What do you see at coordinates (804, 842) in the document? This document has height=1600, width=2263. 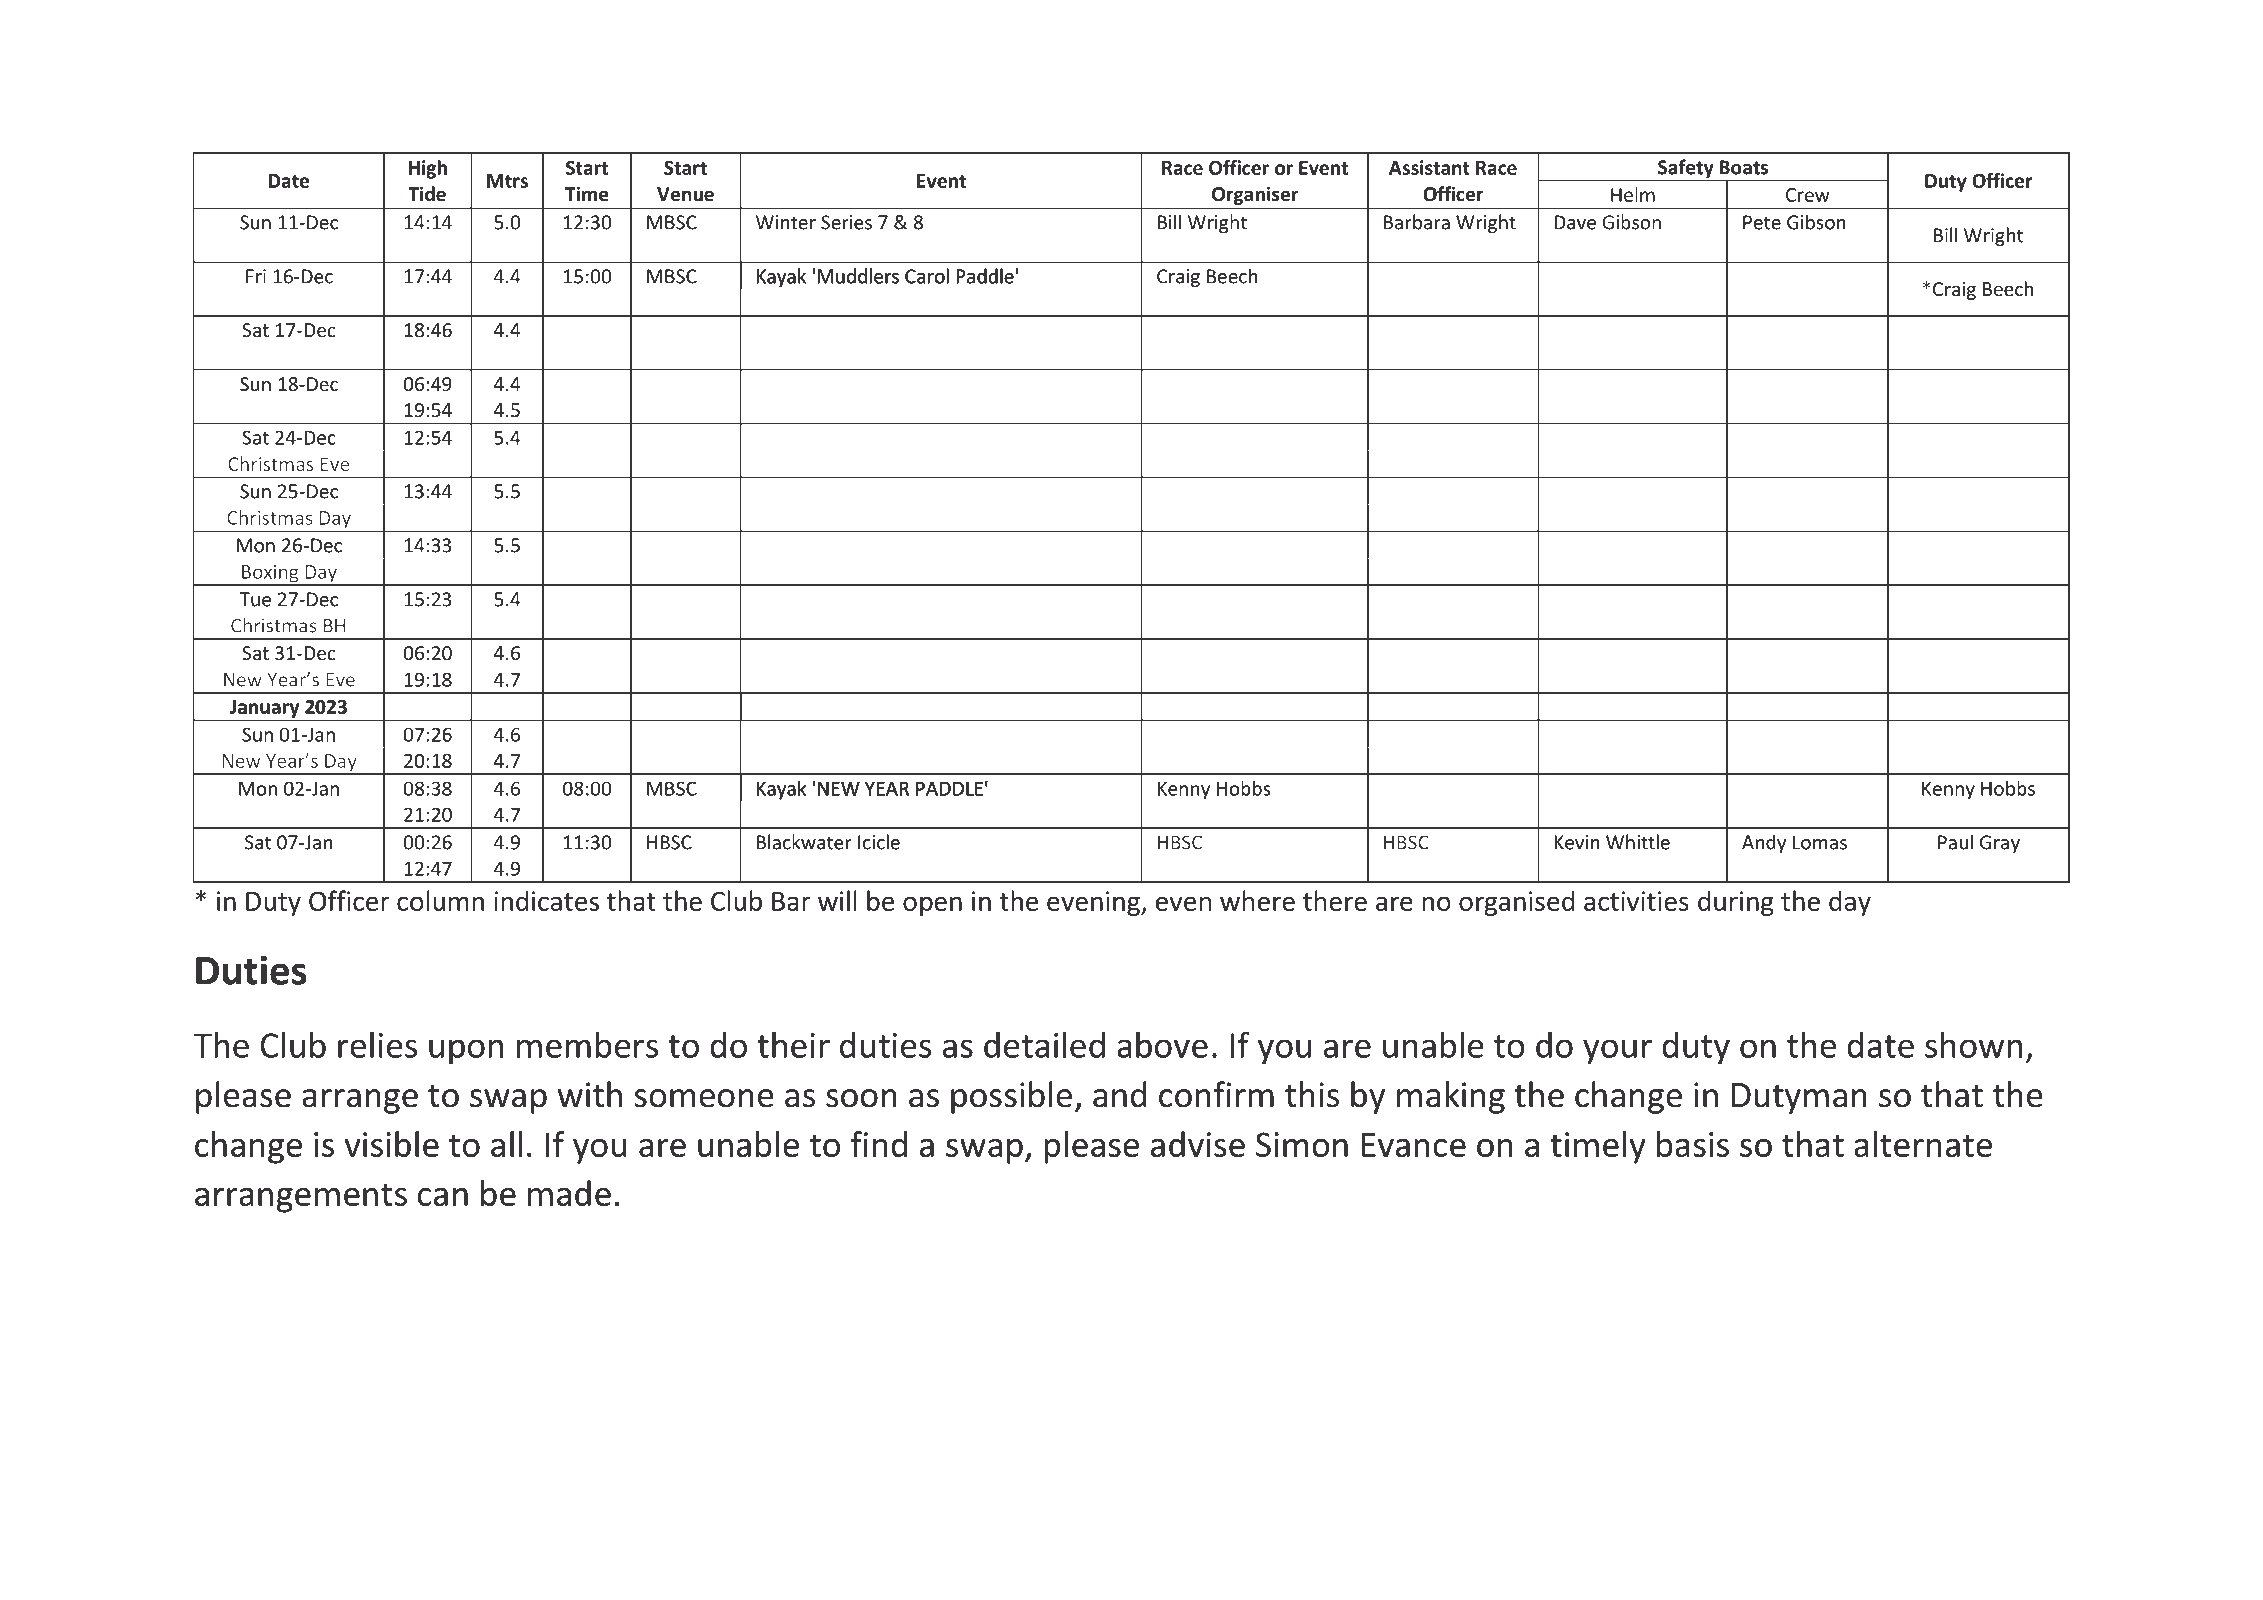 I see `Blackwater` at bounding box center [804, 842].
